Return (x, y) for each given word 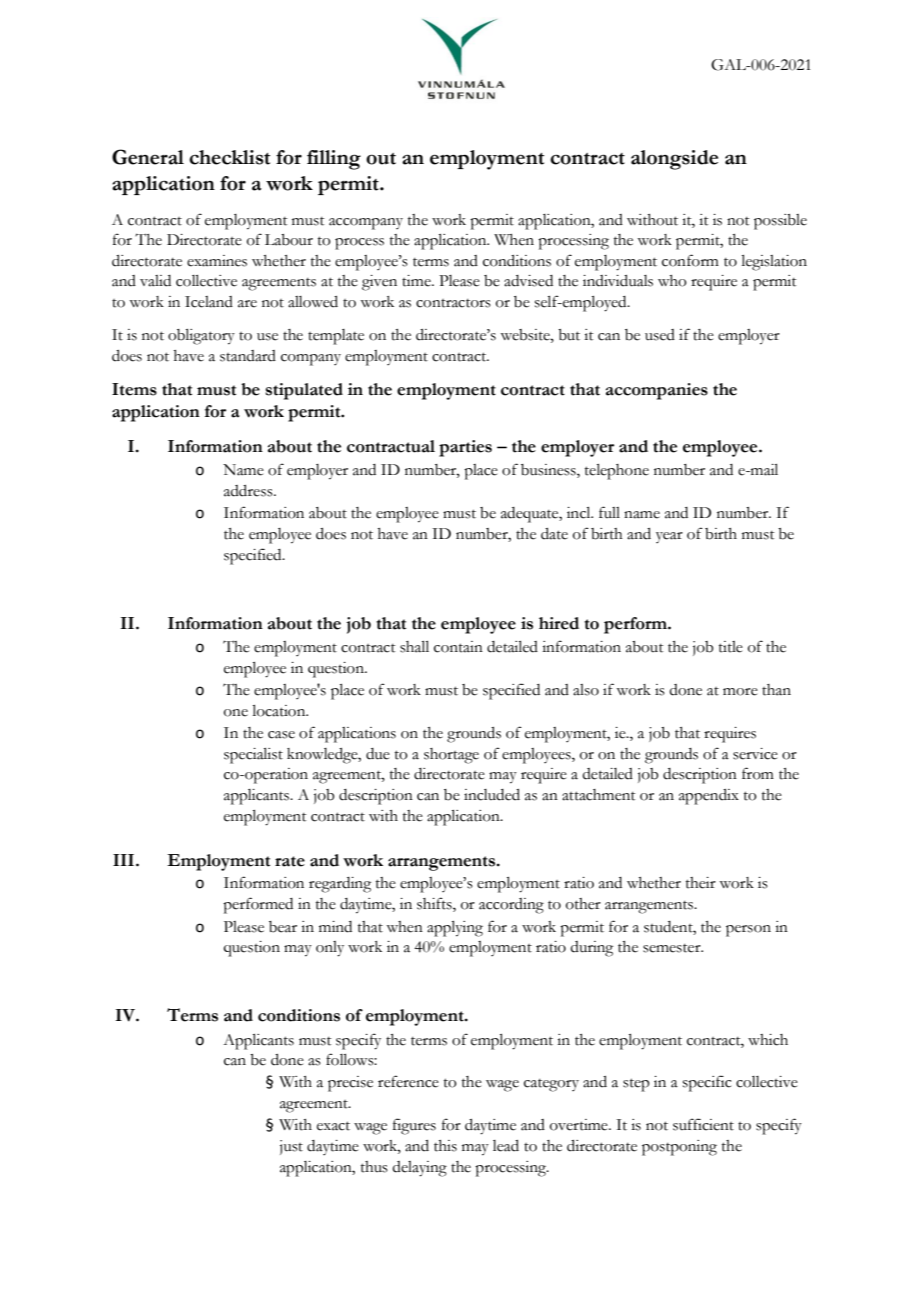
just (291, 1147)
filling (334, 160)
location (280, 711)
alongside (674, 160)
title (731, 647)
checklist (229, 157)
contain (458, 647)
